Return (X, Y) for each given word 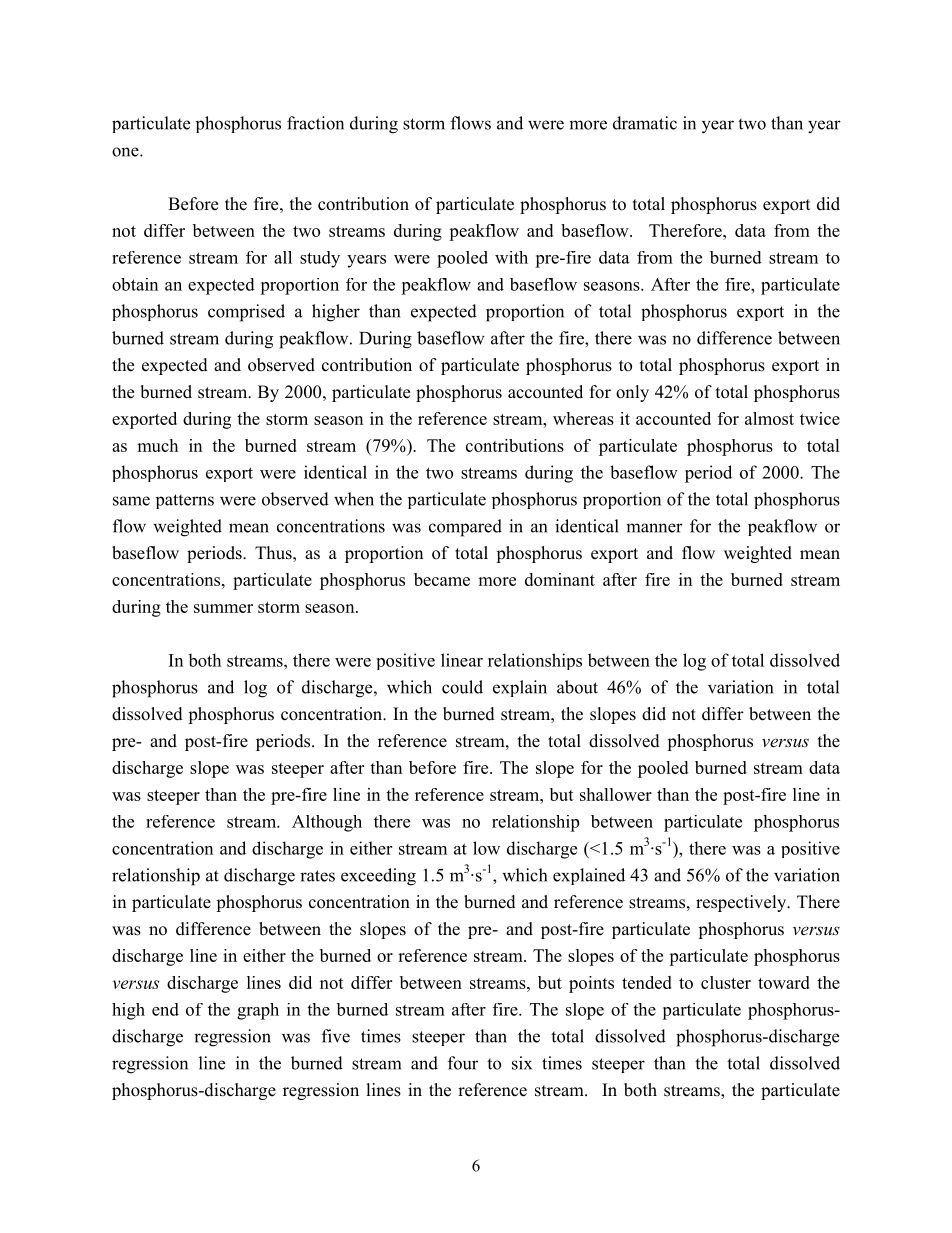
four (463, 1063)
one (126, 152)
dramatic (645, 123)
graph (258, 1011)
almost (769, 418)
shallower (616, 794)
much (157, 445)
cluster (726, 982)
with (511, 257)
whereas (583, 418)
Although (327, 823)
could (462, 687)
